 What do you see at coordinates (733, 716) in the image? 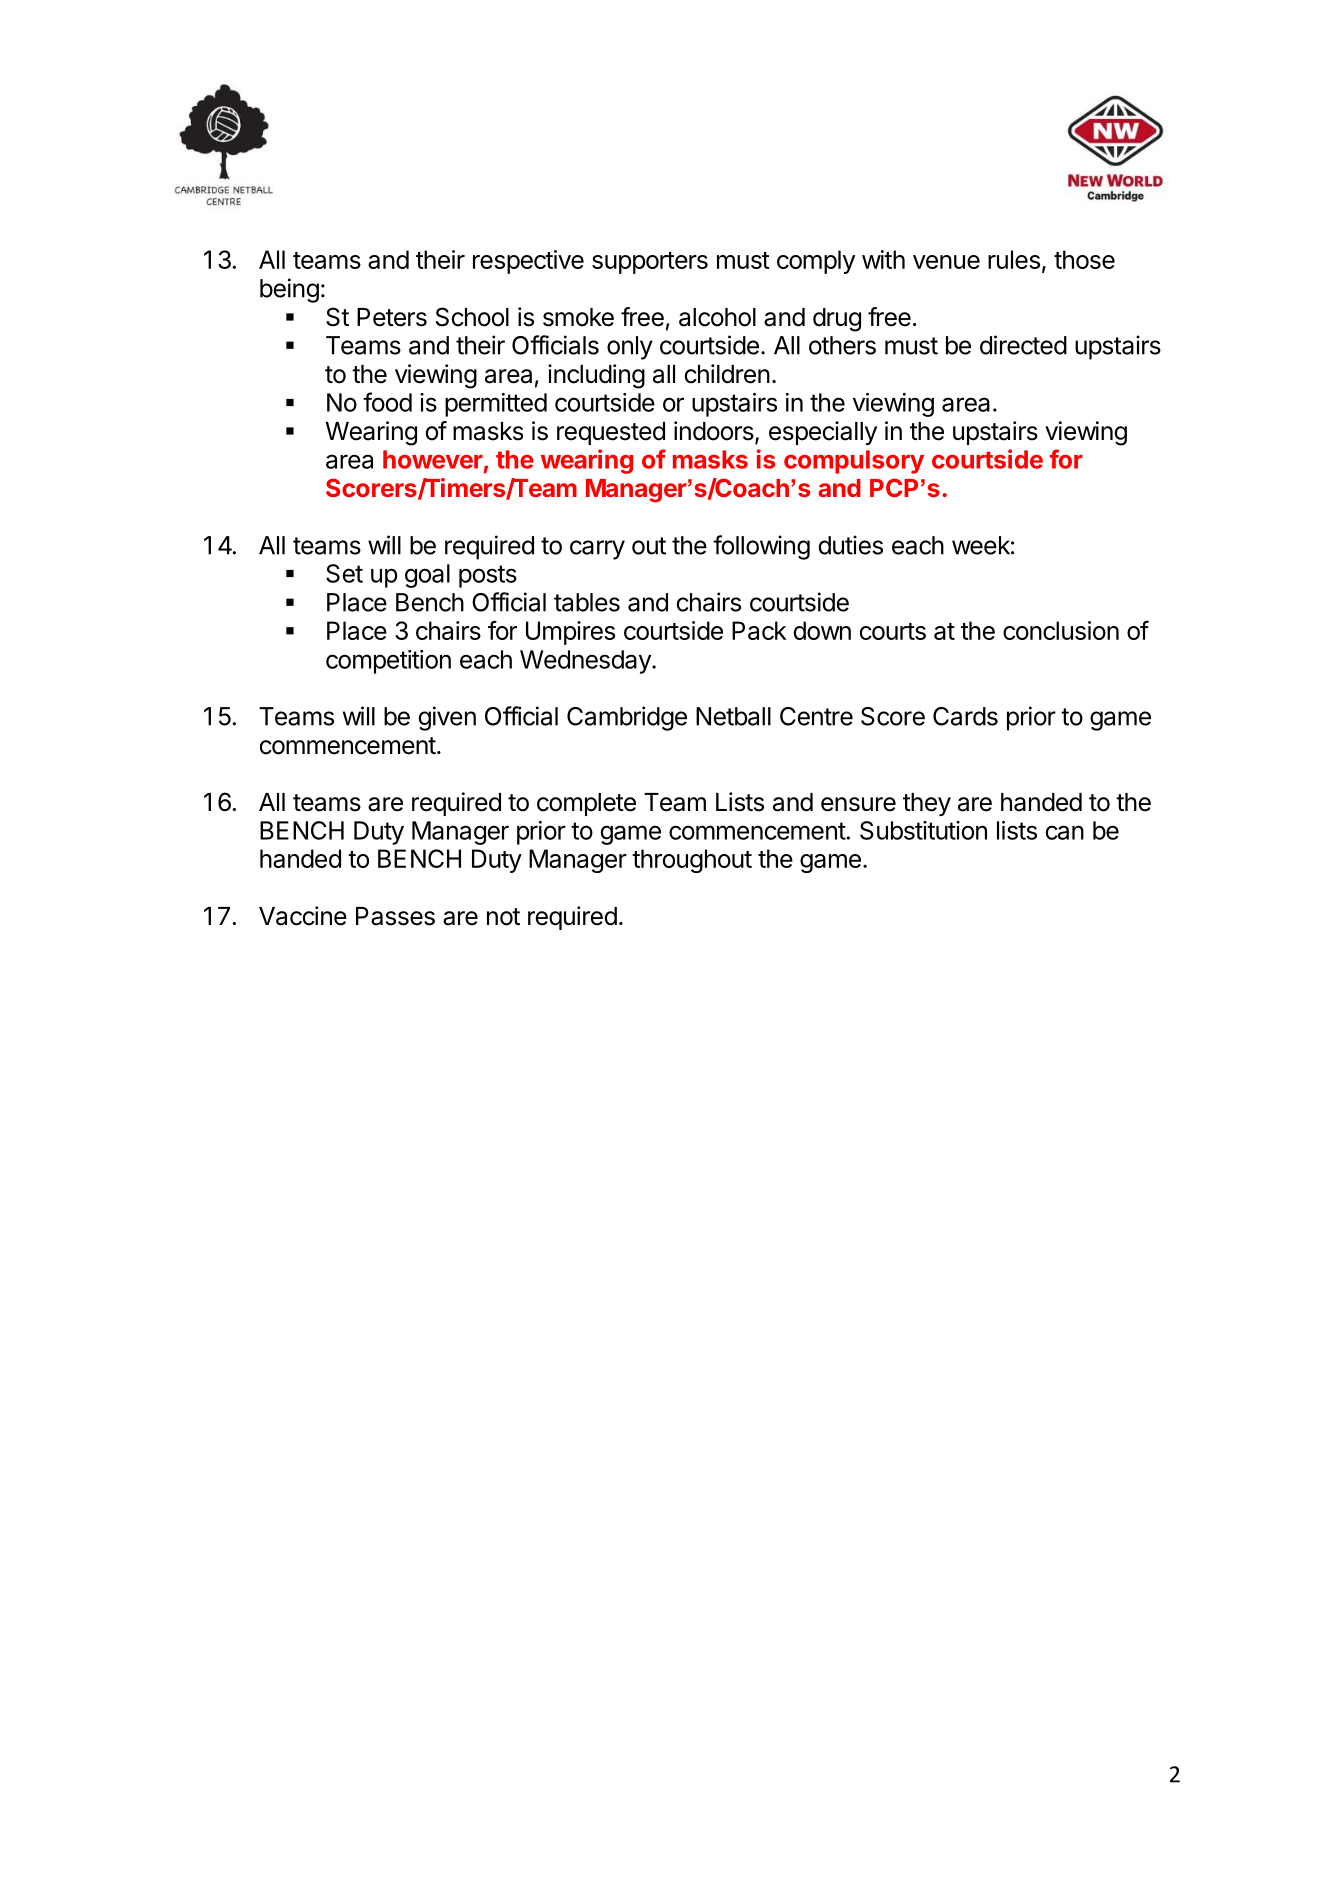
I see `Netball` at bounding box center [733, 716].
